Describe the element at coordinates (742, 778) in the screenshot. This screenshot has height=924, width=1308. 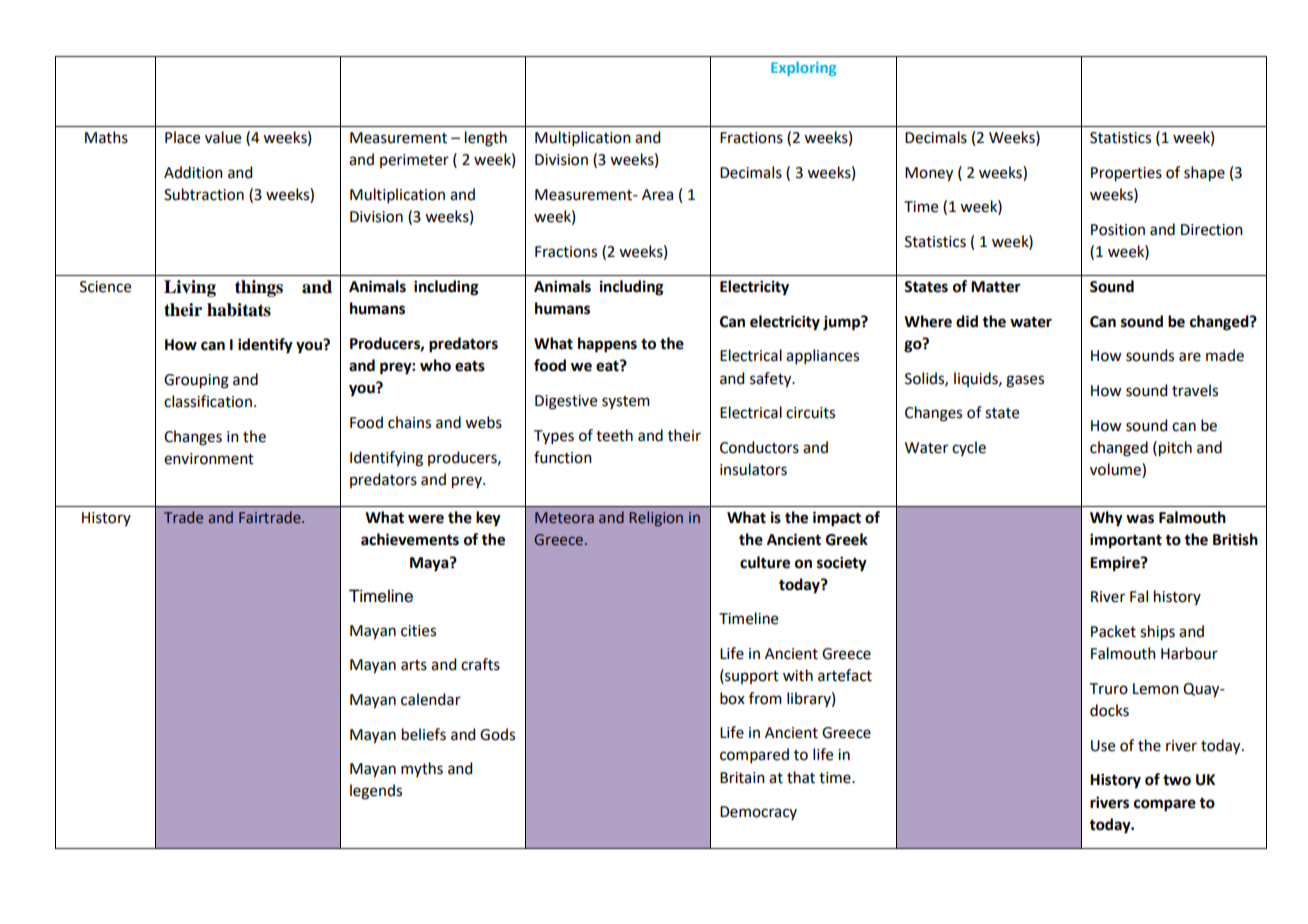
I see `Britain` at that location.
